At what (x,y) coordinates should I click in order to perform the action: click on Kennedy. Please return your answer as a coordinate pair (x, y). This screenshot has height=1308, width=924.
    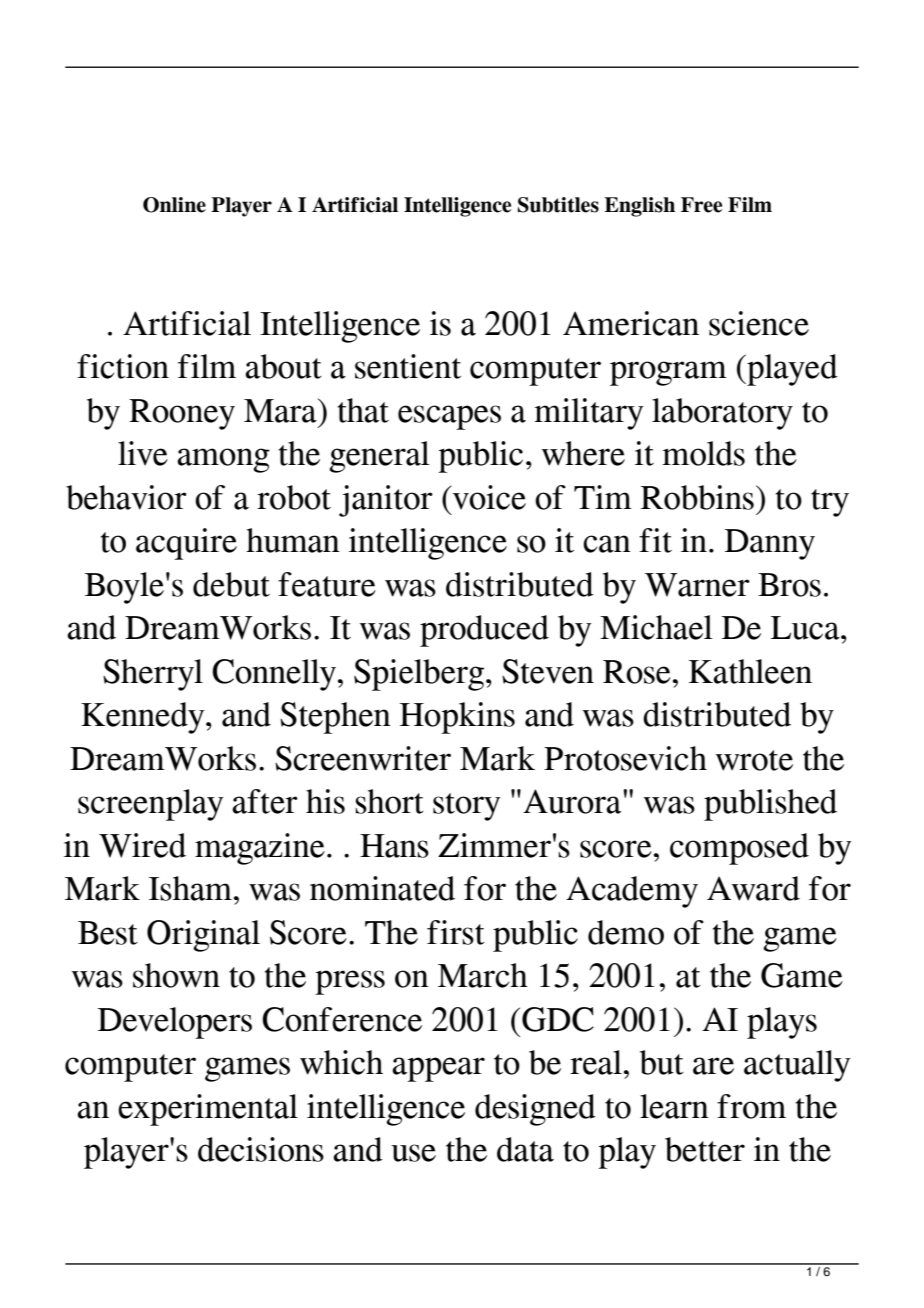
    Looking at the image, I should click on (144, 718).
